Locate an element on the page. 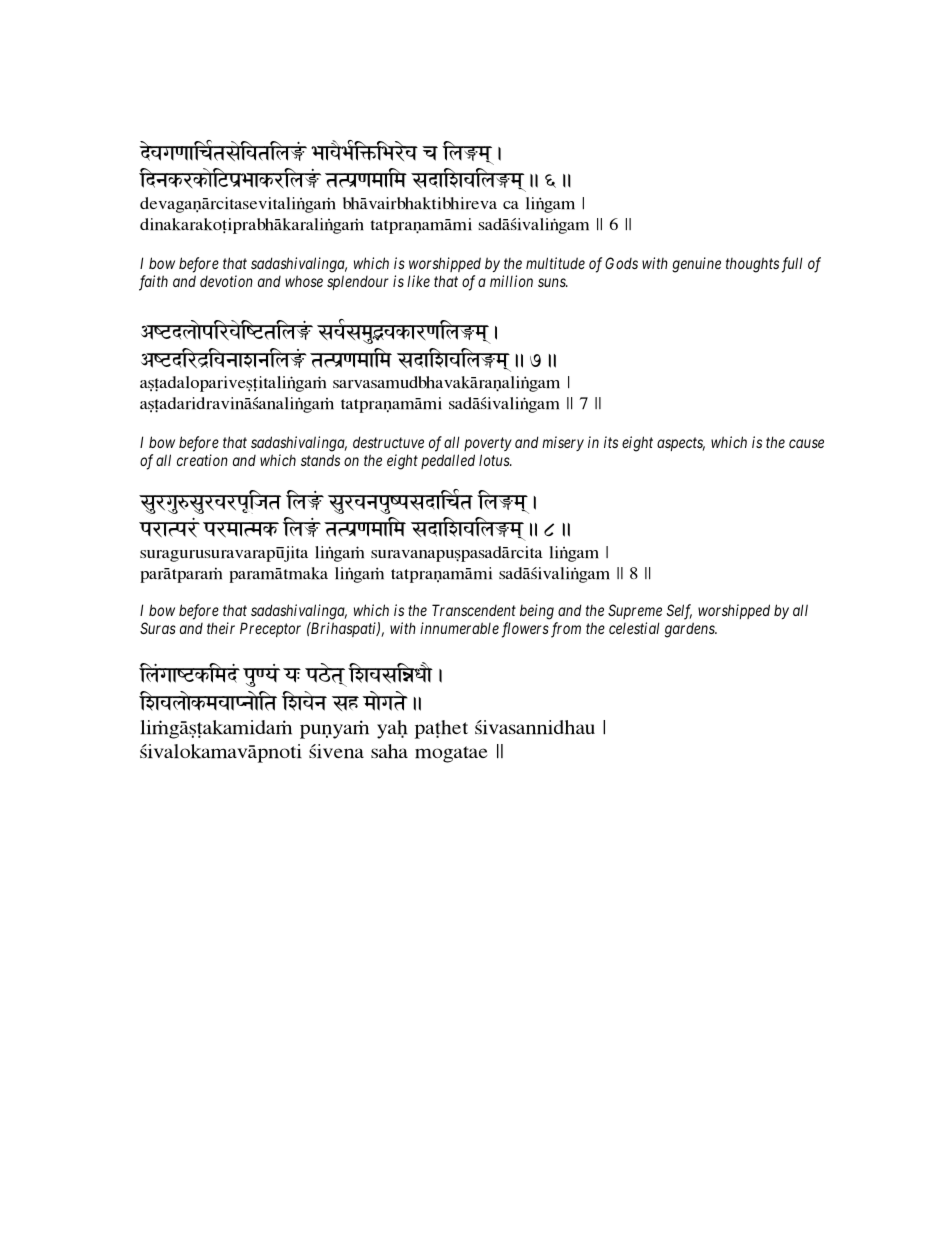  genuine is located at coordinates (696, 265).
